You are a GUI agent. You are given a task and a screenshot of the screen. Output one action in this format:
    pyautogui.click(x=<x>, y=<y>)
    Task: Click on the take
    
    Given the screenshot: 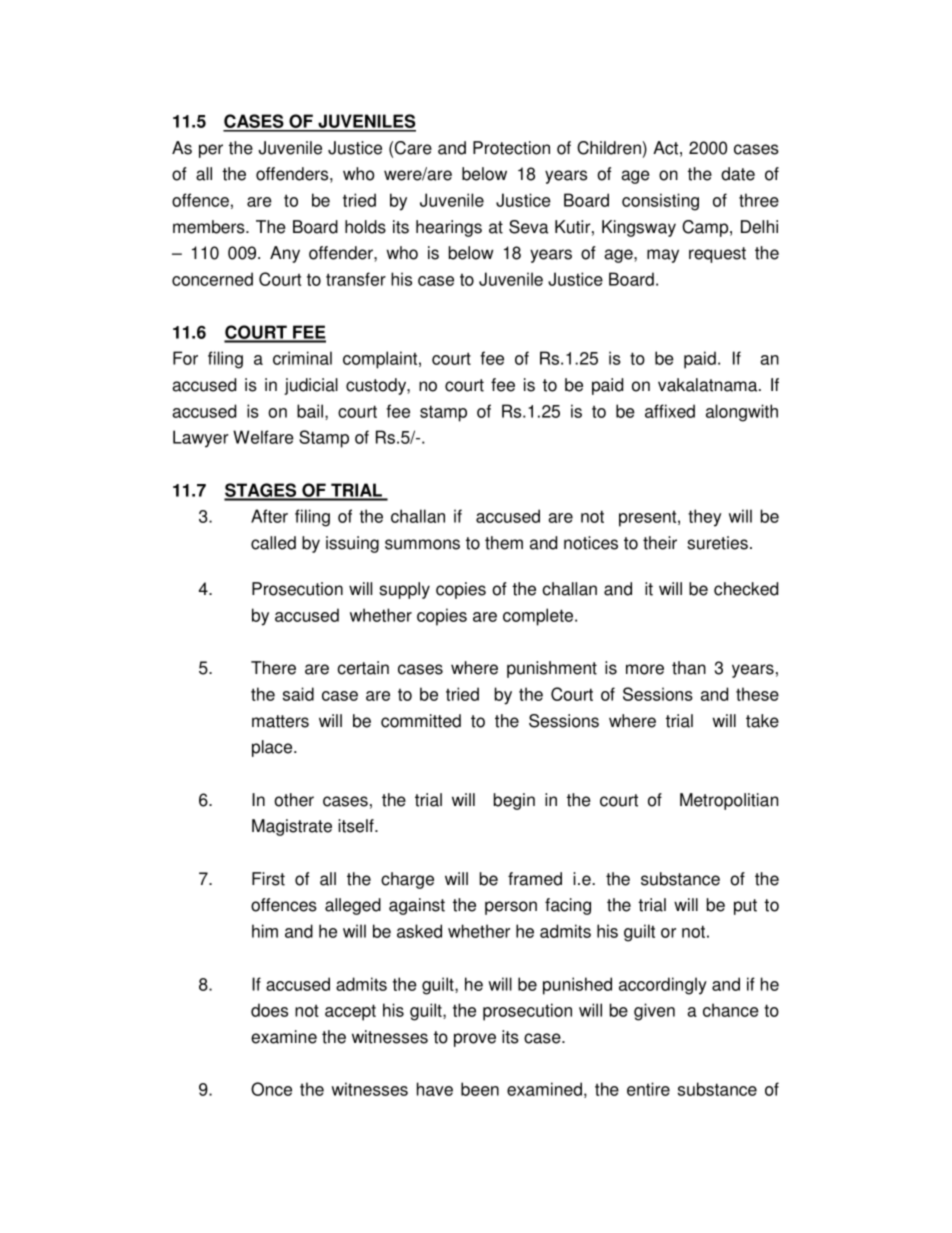 What is the action you would take?
    pyautogui.click(x=762, y=721)
